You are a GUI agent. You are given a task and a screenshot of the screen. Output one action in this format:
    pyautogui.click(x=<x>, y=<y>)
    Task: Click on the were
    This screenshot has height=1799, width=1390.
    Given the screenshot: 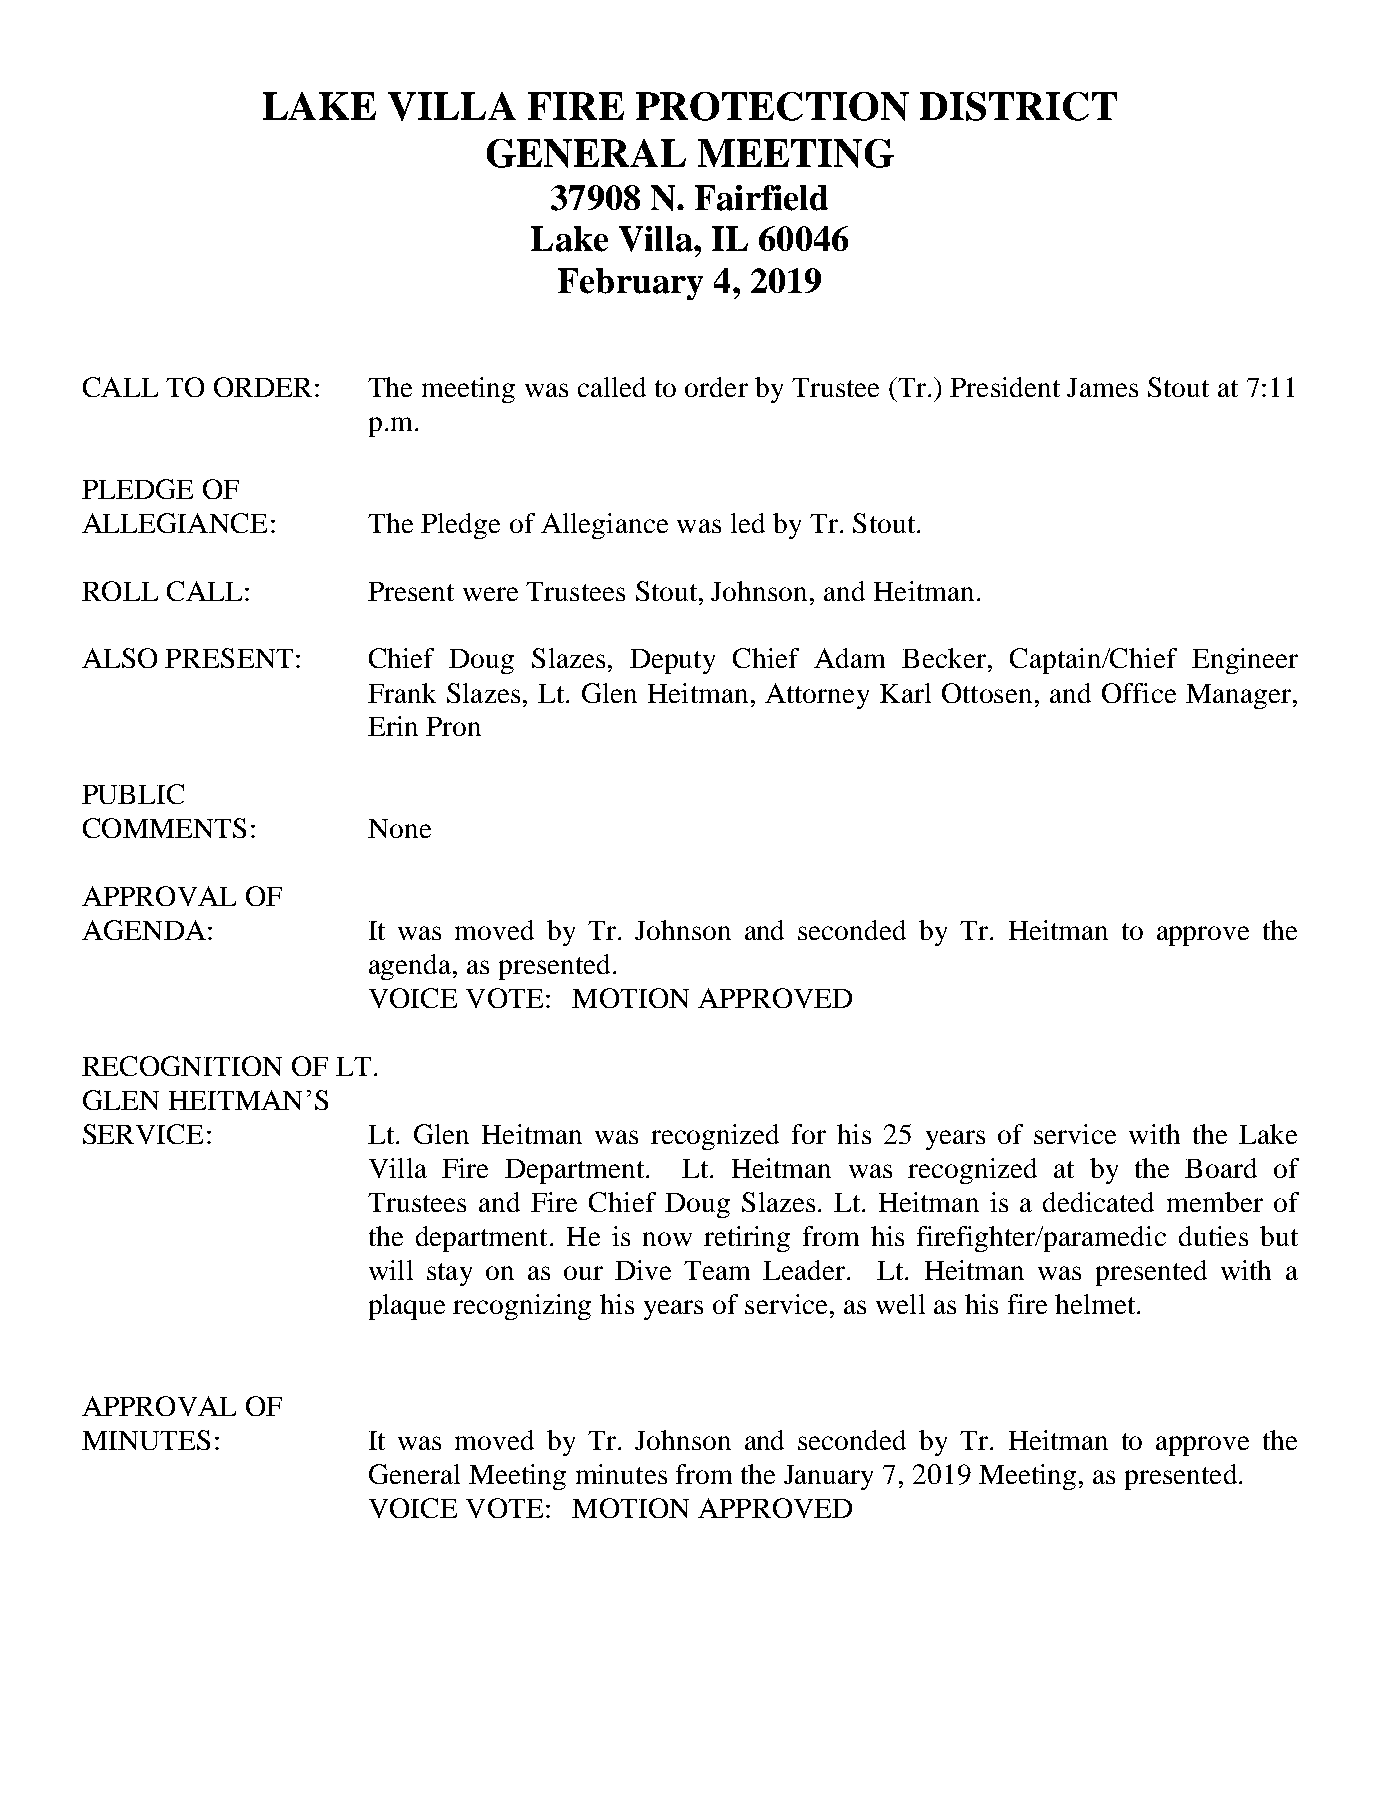 What is the action you would take?
    pyautogui.click(x=490, y=594)
